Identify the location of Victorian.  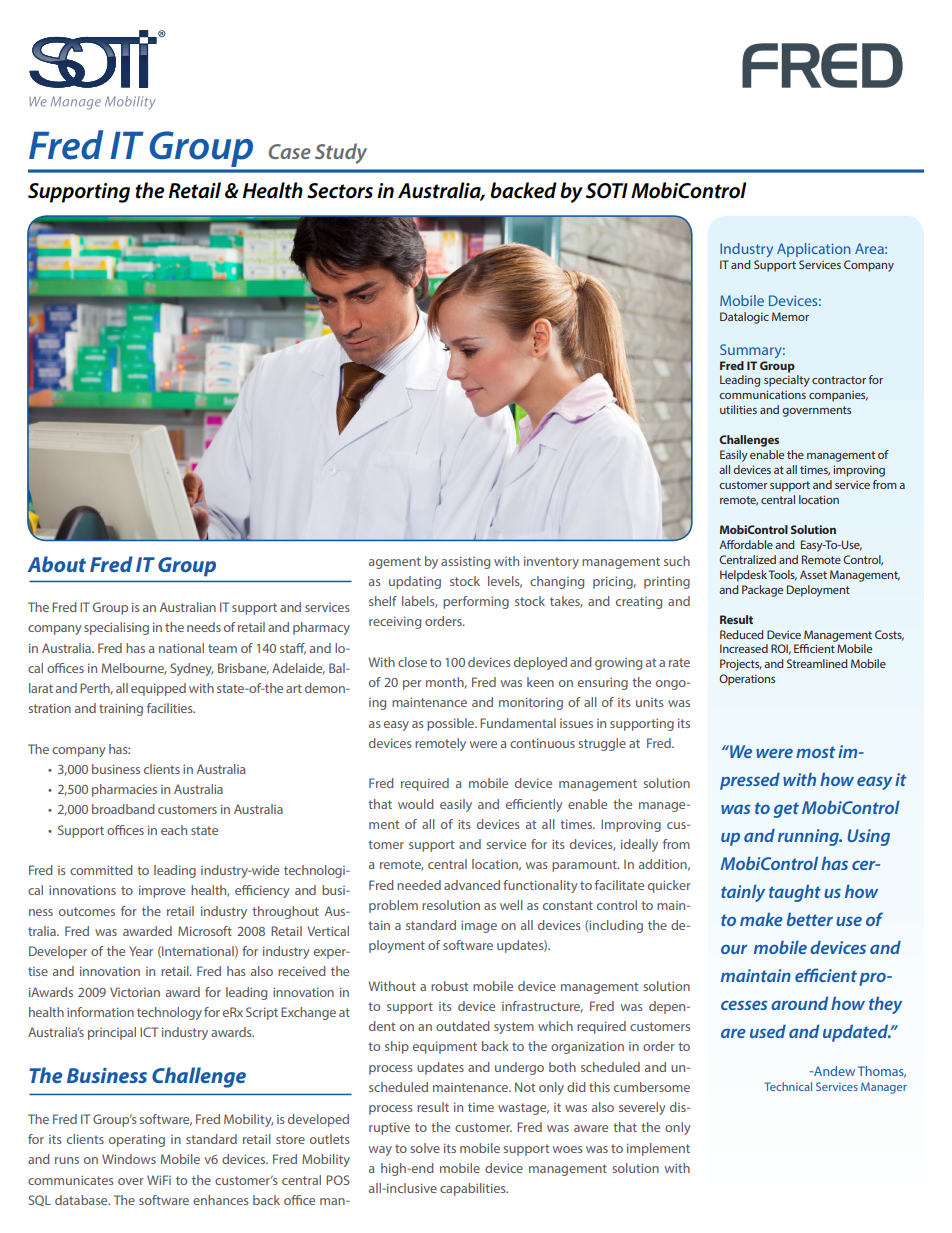
(135, 992).
